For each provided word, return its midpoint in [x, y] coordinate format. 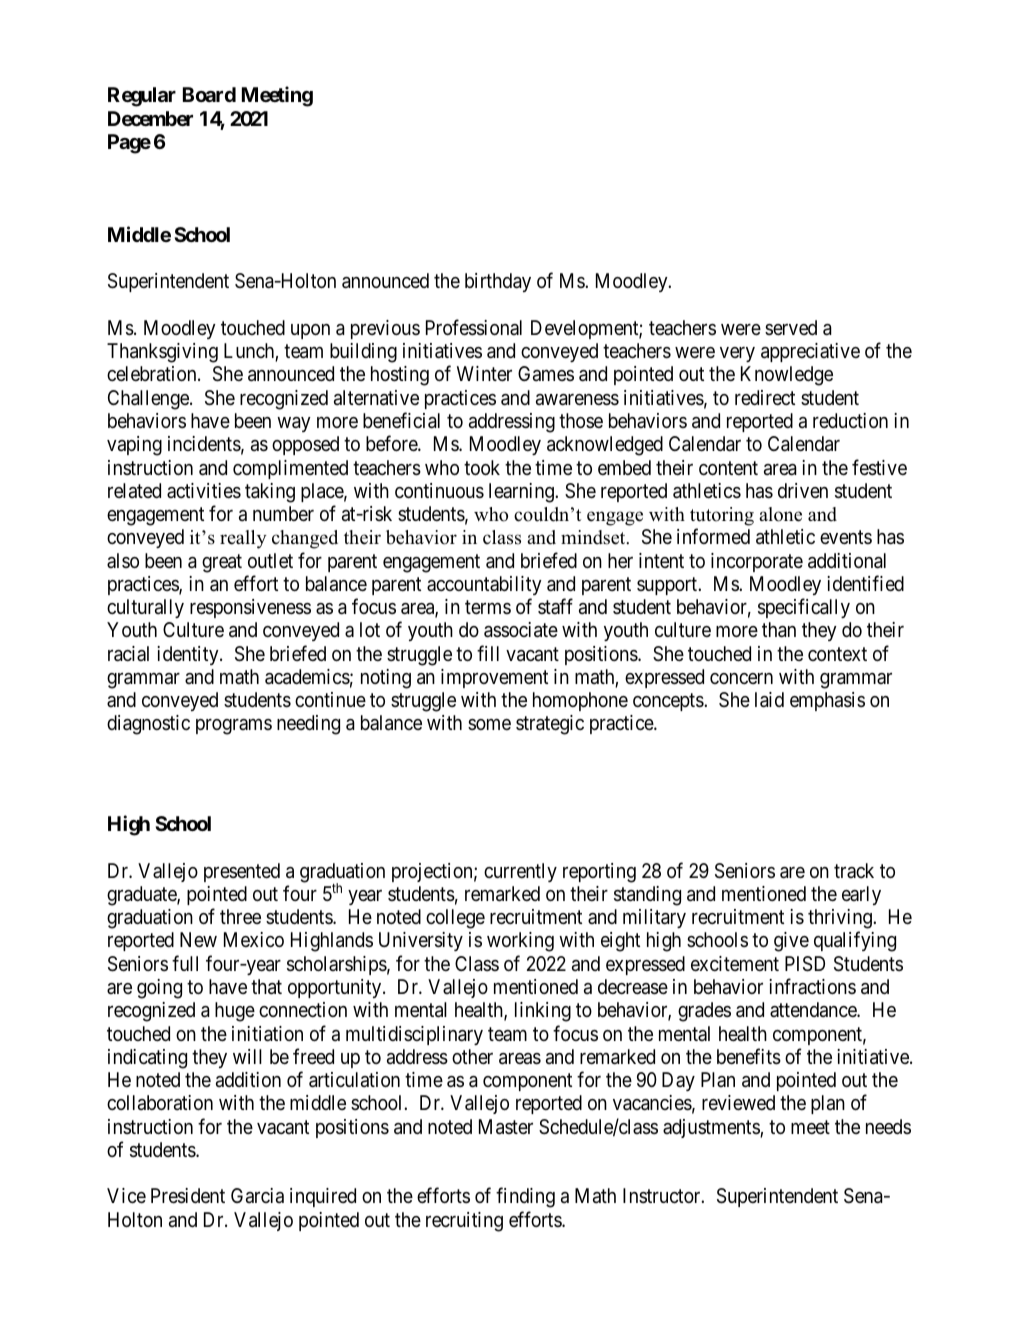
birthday [498, 282]
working [520, 942]
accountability [484, 585]
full [185, 963]
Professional [474, 327]
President [188, 1196]
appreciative [810, 352]
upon [310, 331]
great [222, 563]
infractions [812, 986]
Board [209, 94]
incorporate [757, 562]
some [489, 724]
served [791, 327]
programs [234, 727]
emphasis [827, 701]
